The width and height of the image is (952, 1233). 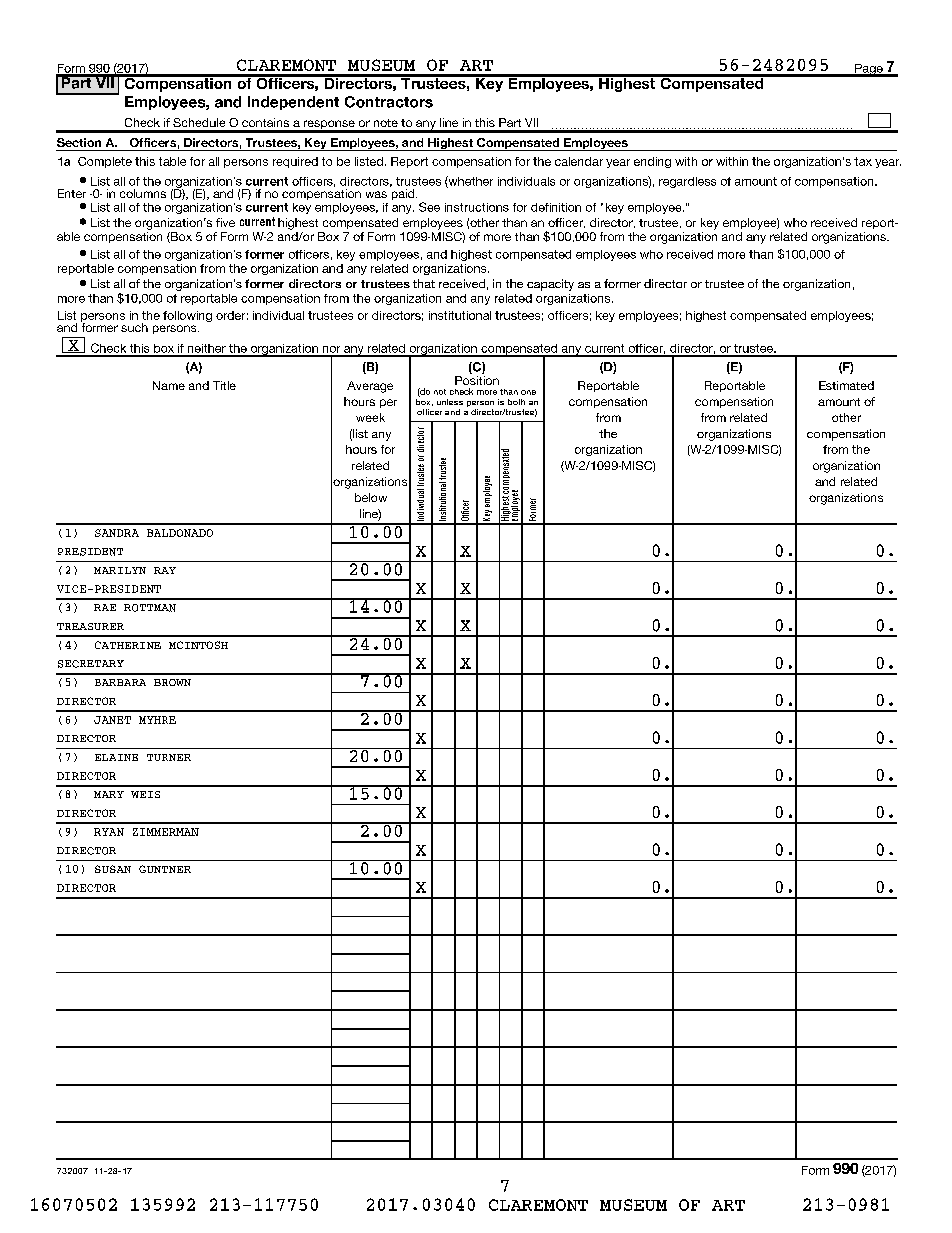 What do you see at coordinates (863, 161) in the image?
I see `tax` at bounding box center [863, 161].
